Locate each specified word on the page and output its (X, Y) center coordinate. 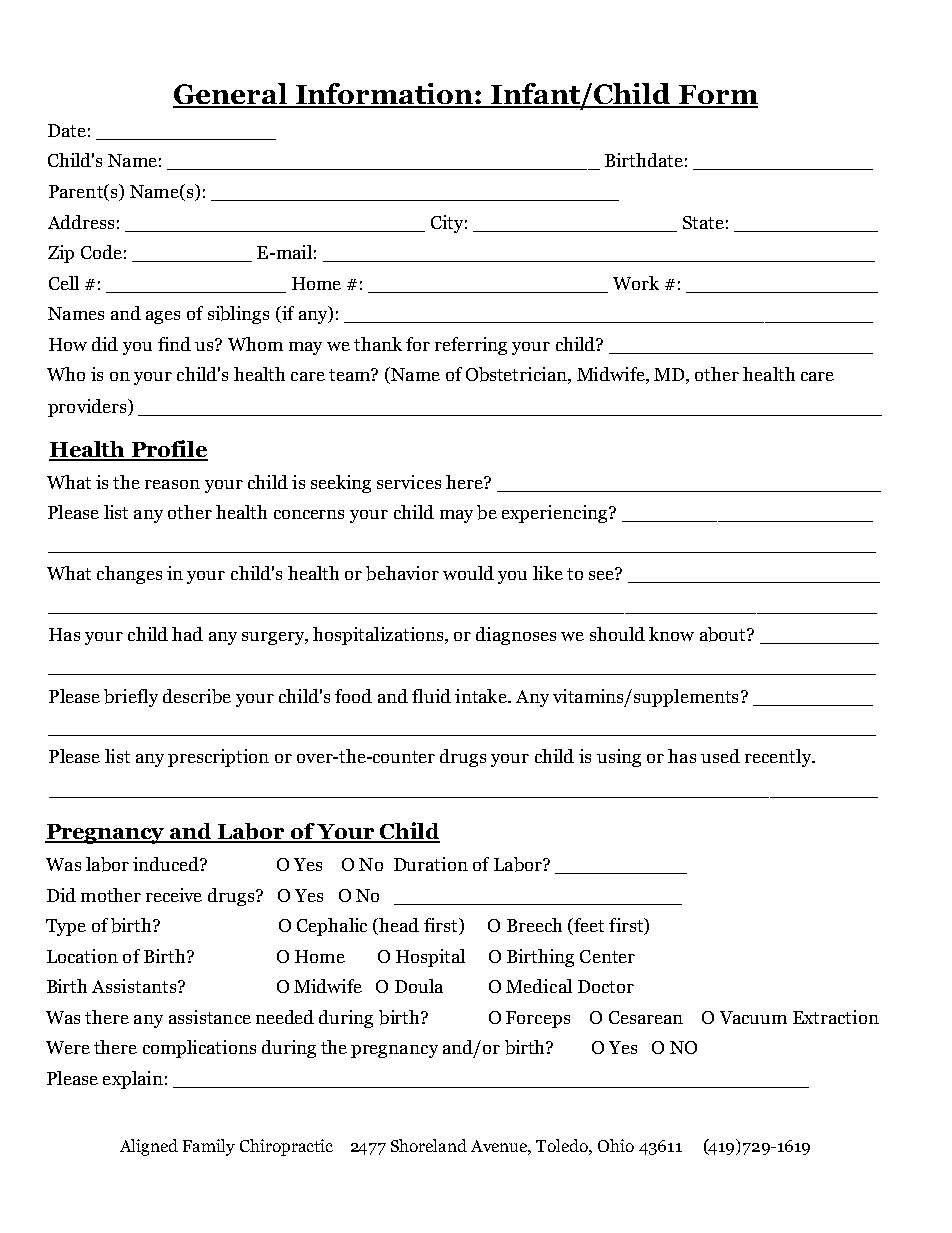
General (231, 95)
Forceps (538, 1019)
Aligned (149, 1147)
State (703, 222)
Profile (168, 450)
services (409, 482)
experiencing (556, 514)
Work (636, 283)
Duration (431, 864)
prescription (218, 758)
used (720, 756)
